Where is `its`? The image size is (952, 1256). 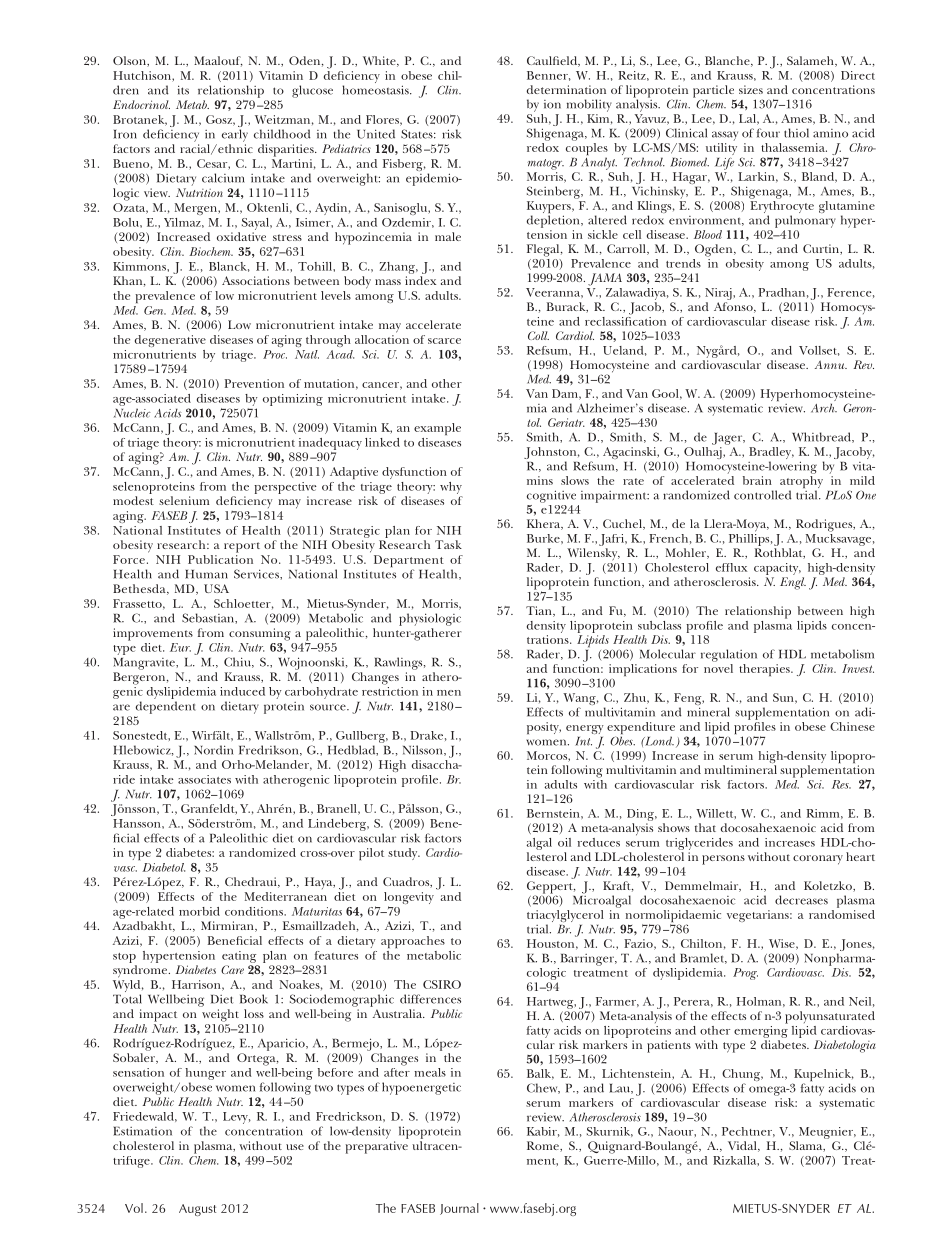 its is located at coordinates (183, 90).
